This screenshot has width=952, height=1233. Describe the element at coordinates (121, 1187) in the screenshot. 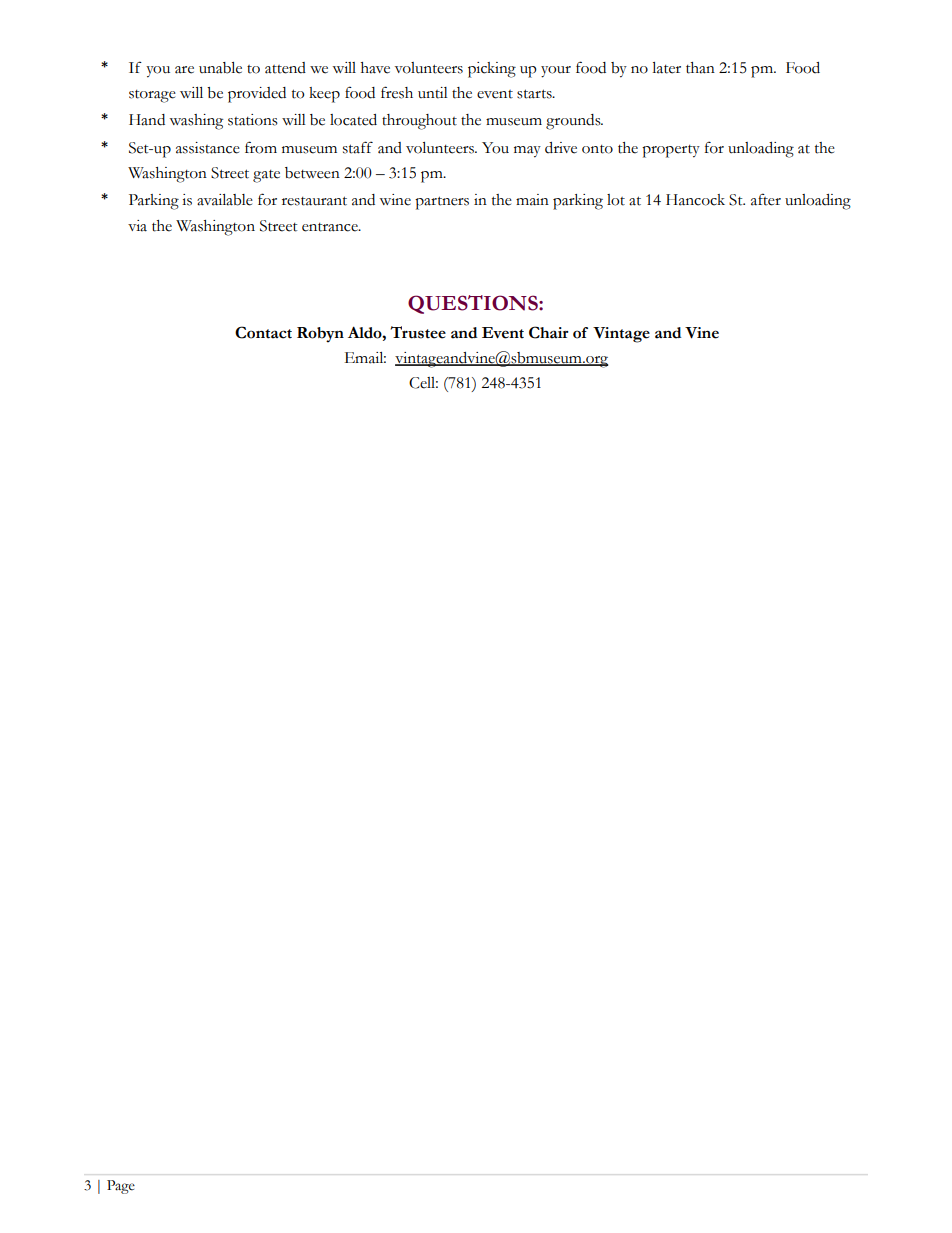

I see `Page` at that location.
